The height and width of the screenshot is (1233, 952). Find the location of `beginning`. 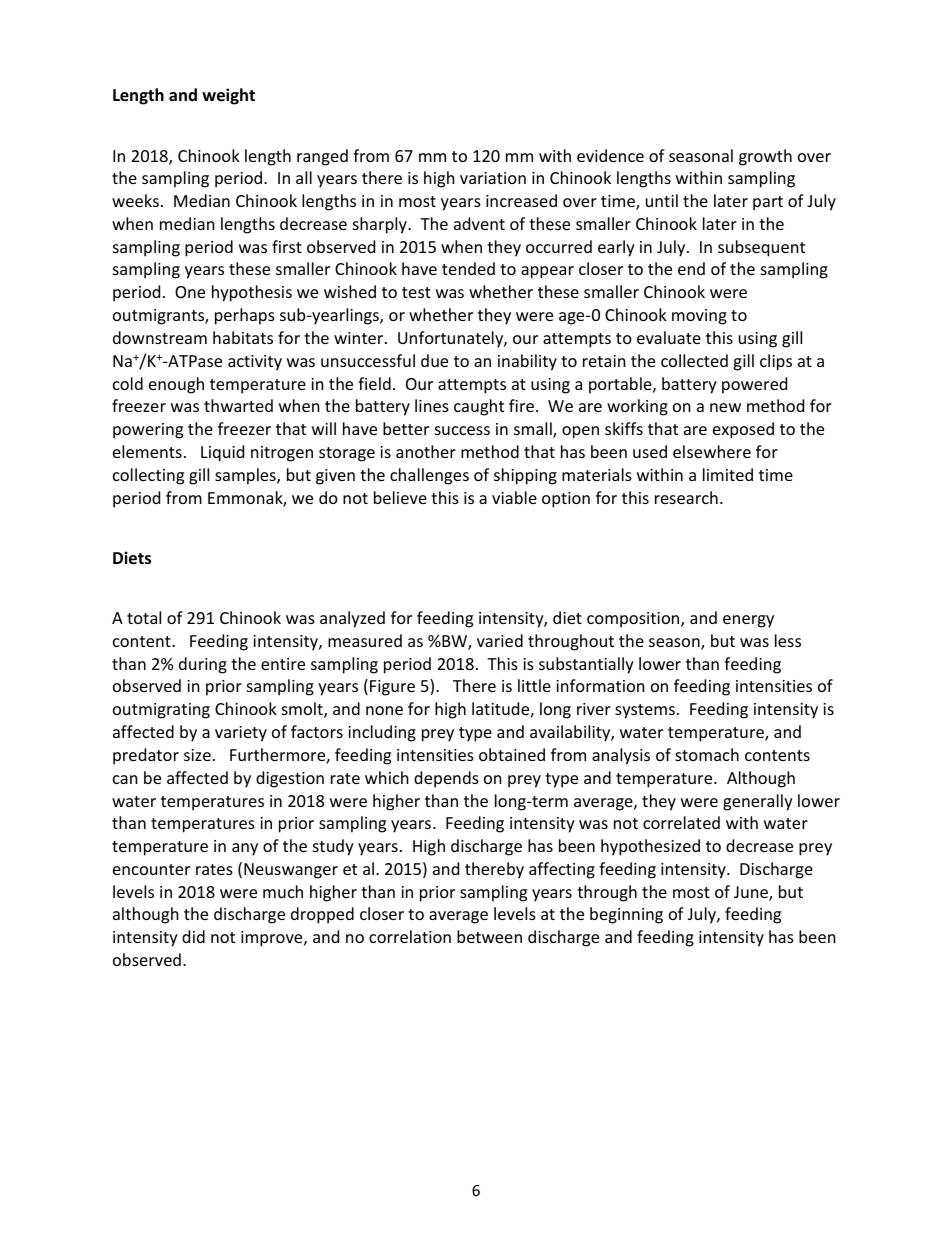

beginning is located at coordinates (626, 915).
